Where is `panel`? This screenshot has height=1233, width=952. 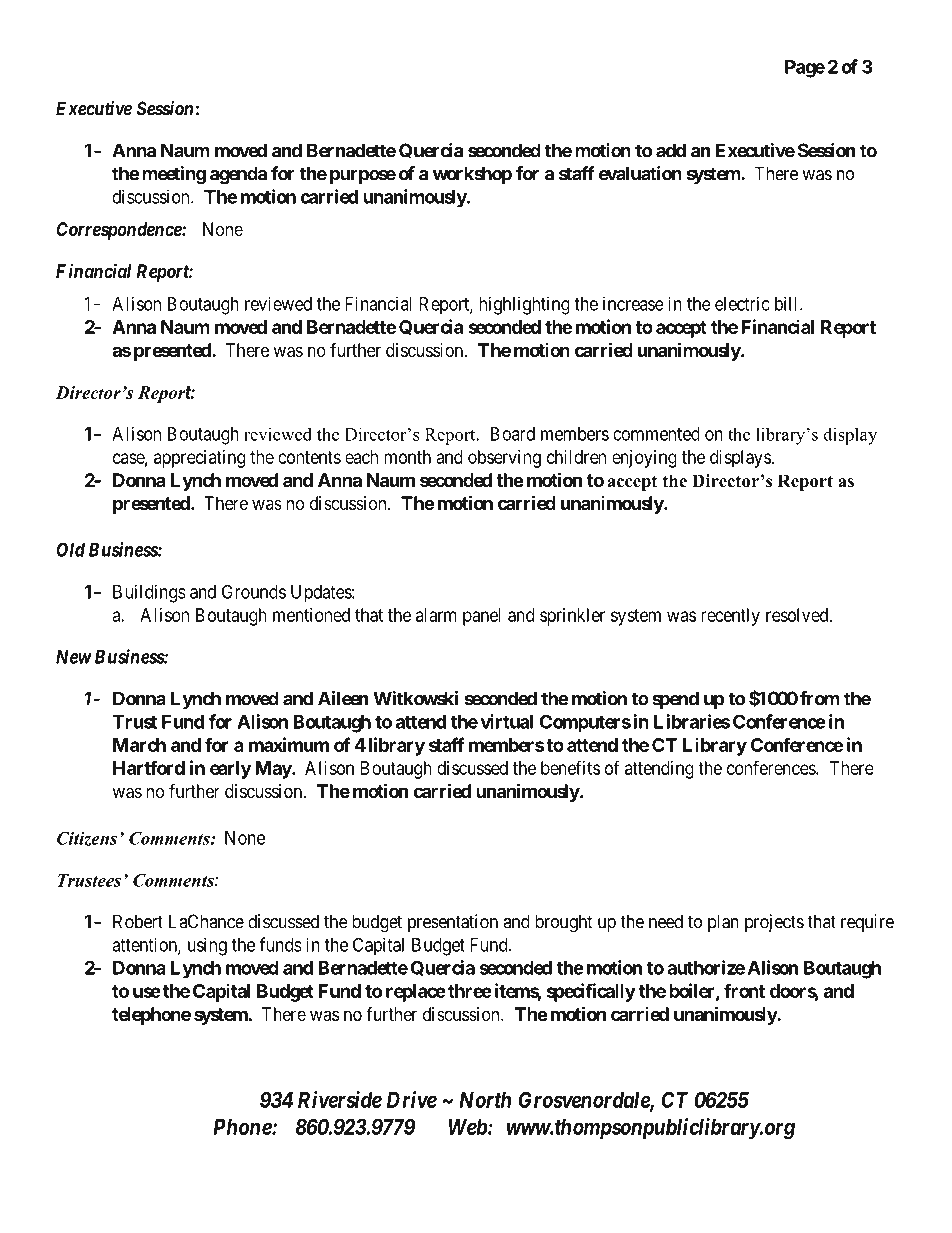 panel is located at coordinates (482, 617).
